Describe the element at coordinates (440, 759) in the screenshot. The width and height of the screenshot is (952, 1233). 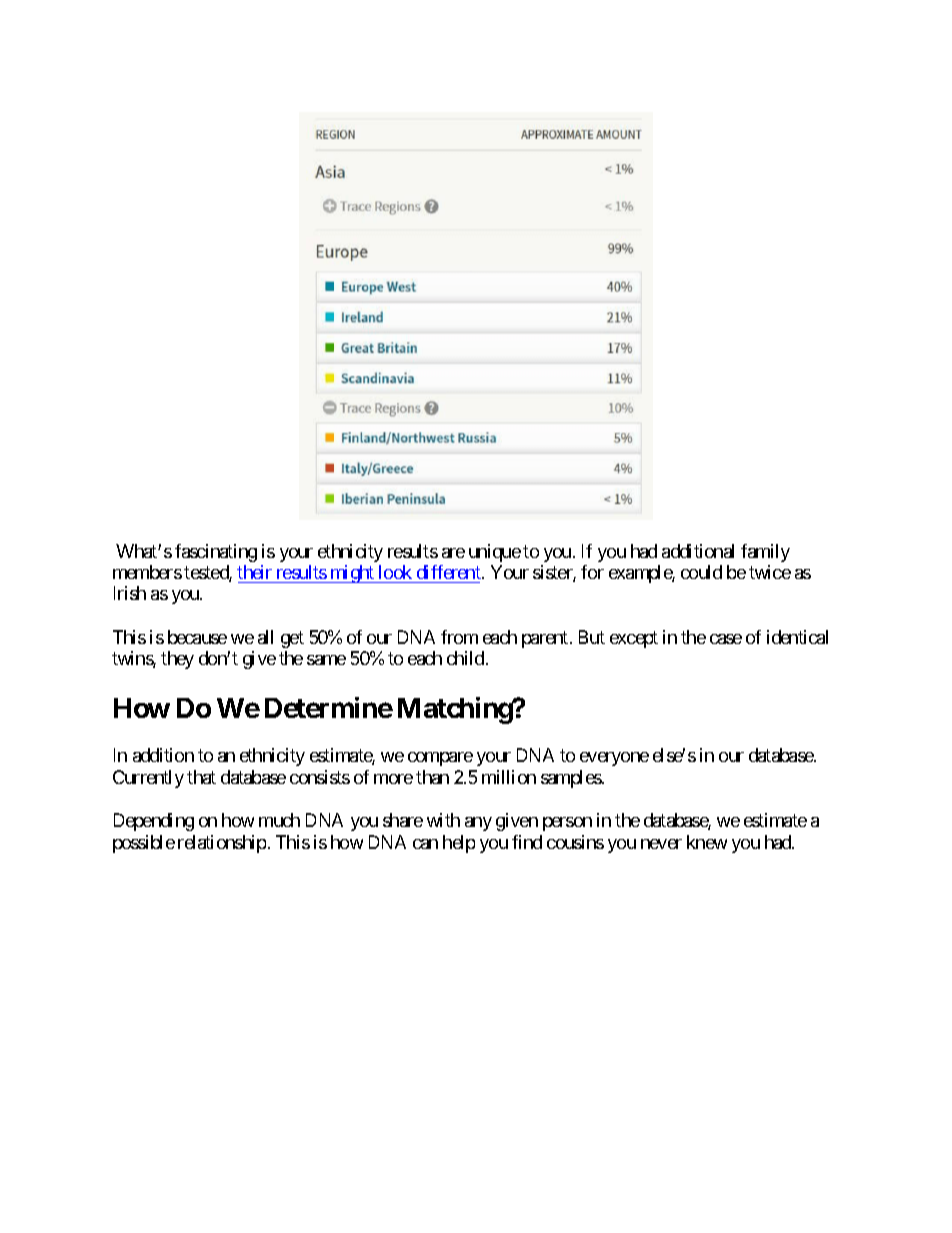
I see `compare` at that location.
